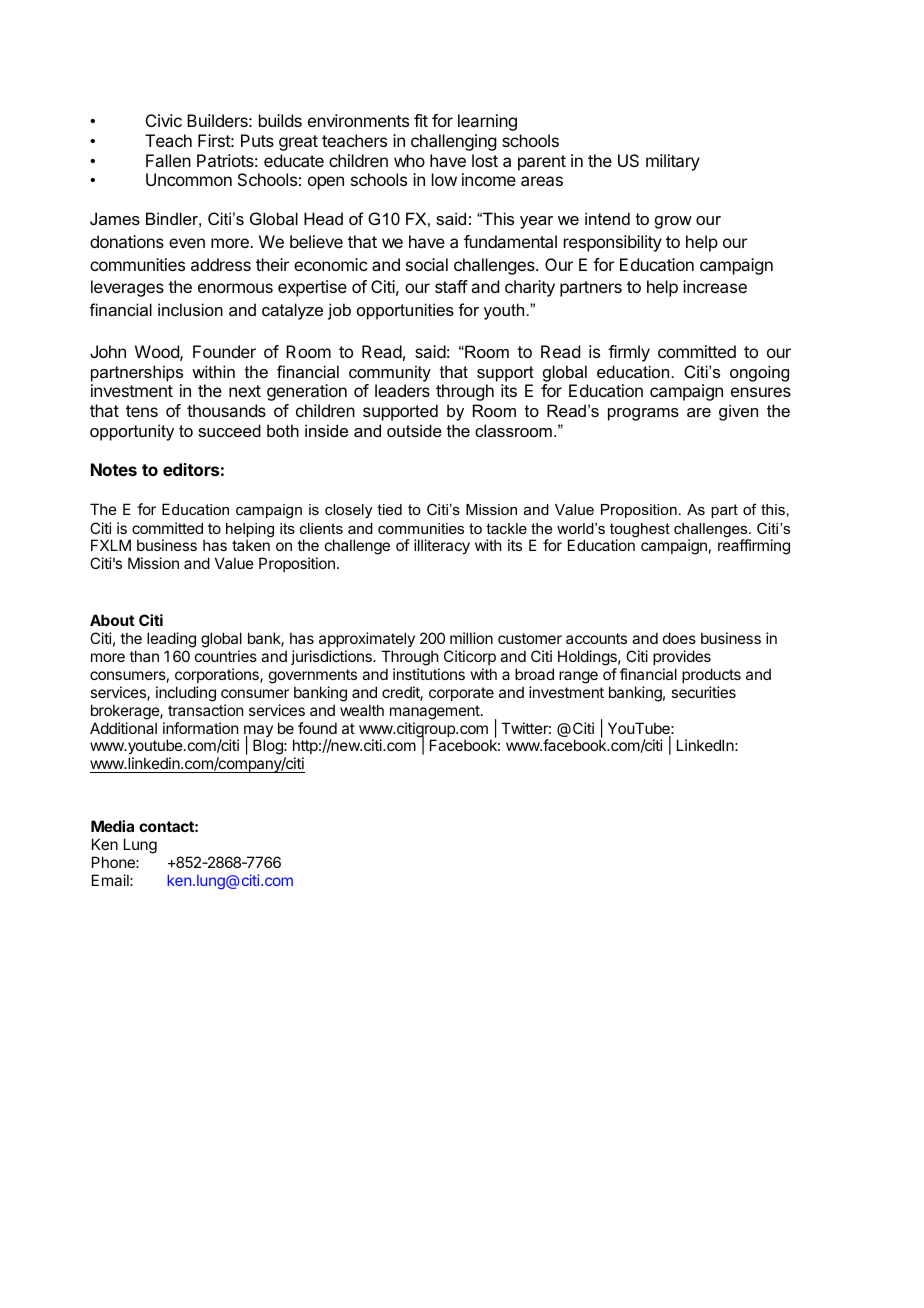 The image size is (924, 1308). What do you see at coordinates (168, 160) in the page?
I see `Fallen` at bounding box center [168, 160].
